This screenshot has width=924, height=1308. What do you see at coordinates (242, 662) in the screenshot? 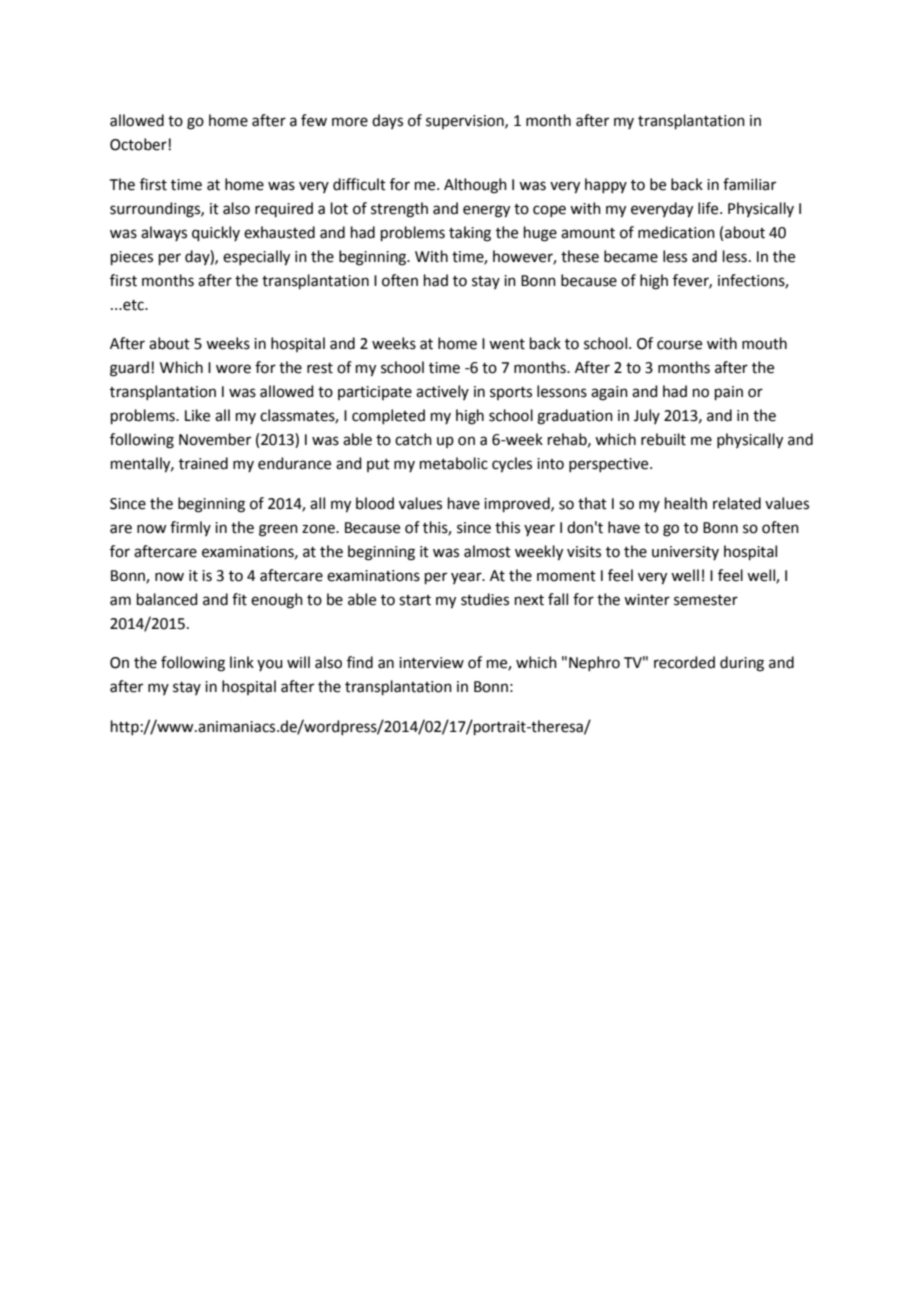
I see `link` at bounding box center [242, 662].
